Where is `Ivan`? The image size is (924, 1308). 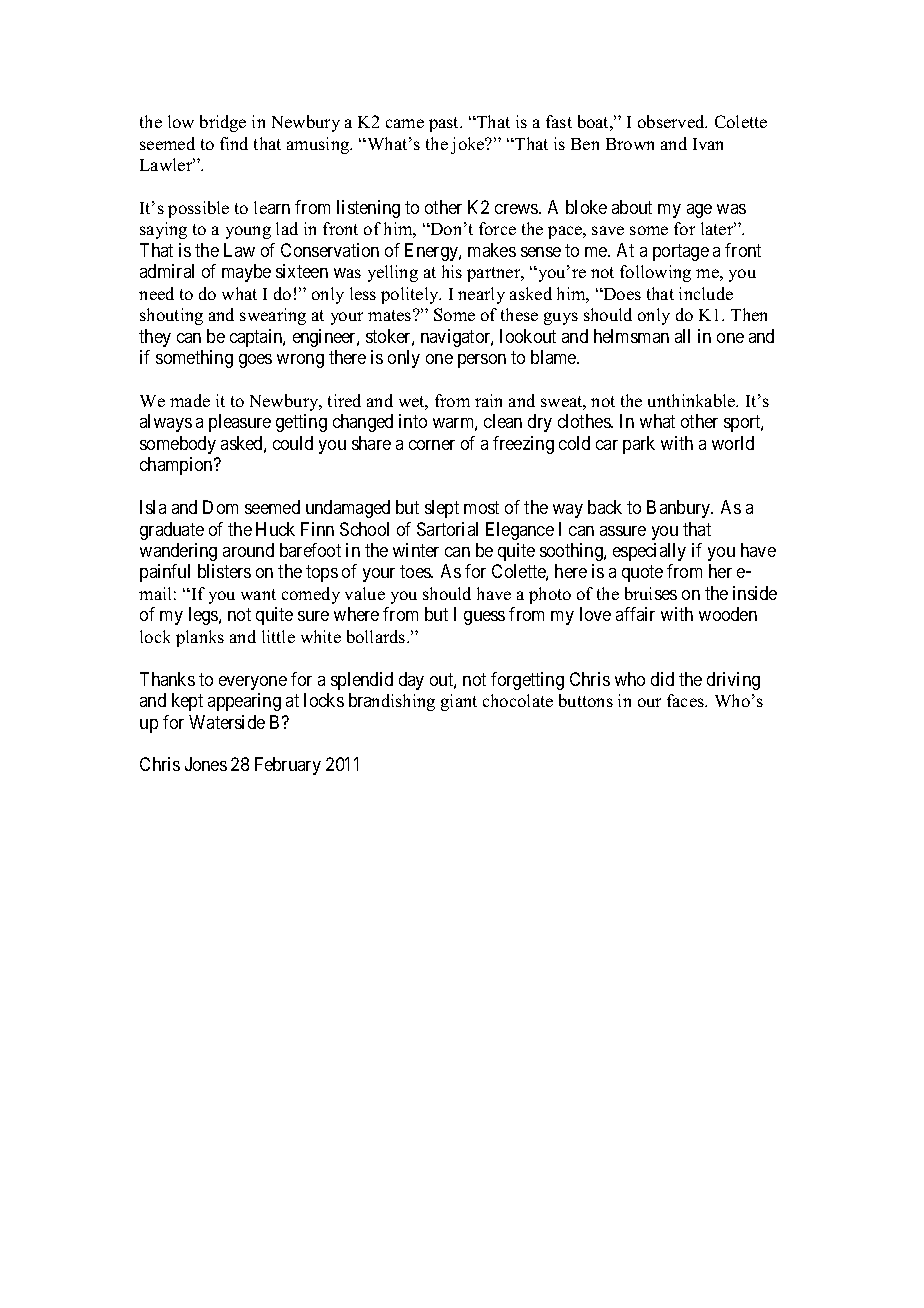
Ivan is located at coordinates (708, 144).
